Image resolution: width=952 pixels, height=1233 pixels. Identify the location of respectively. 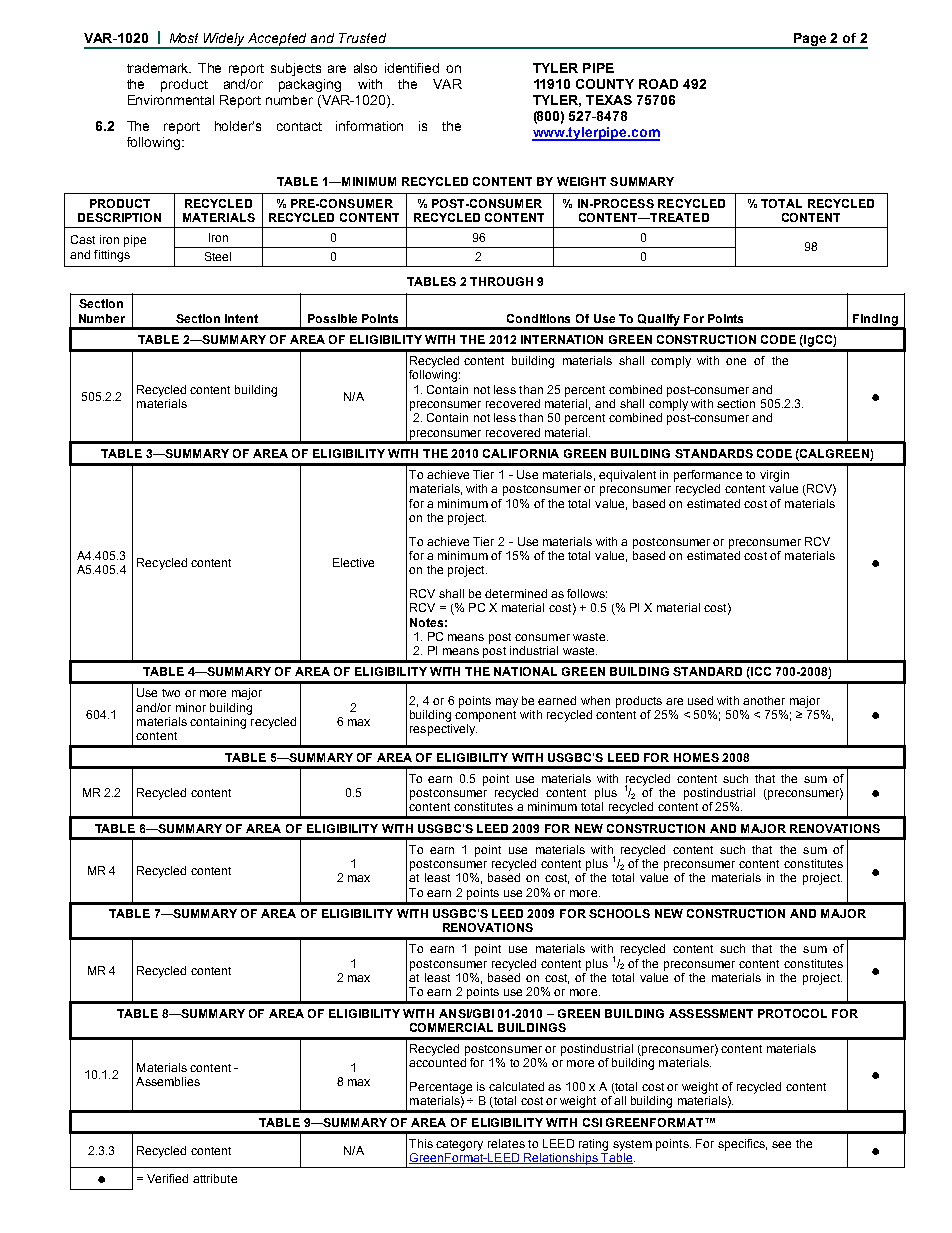
(443, 730).
